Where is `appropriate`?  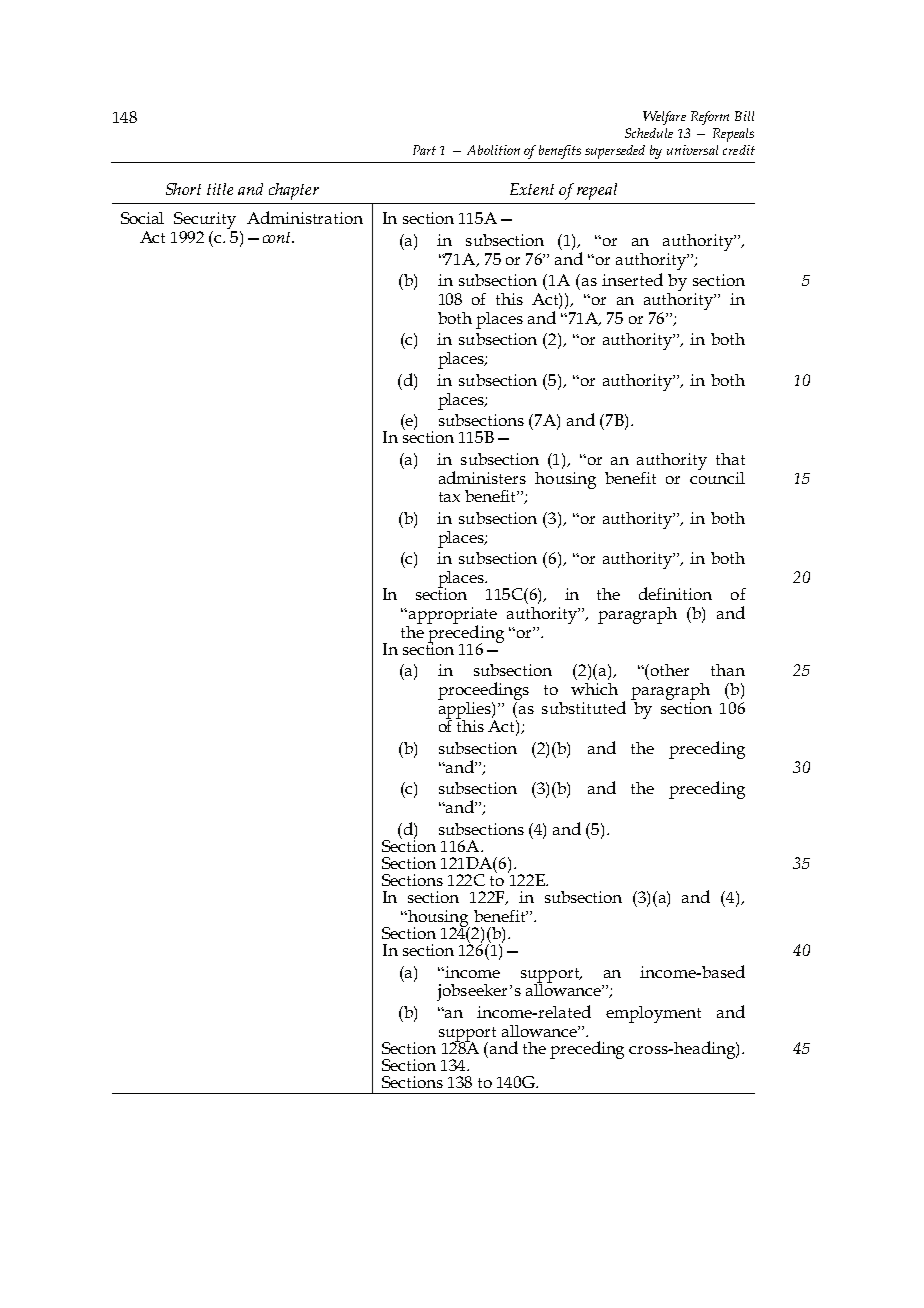
appropriate is located at coordinates (451, 616).
